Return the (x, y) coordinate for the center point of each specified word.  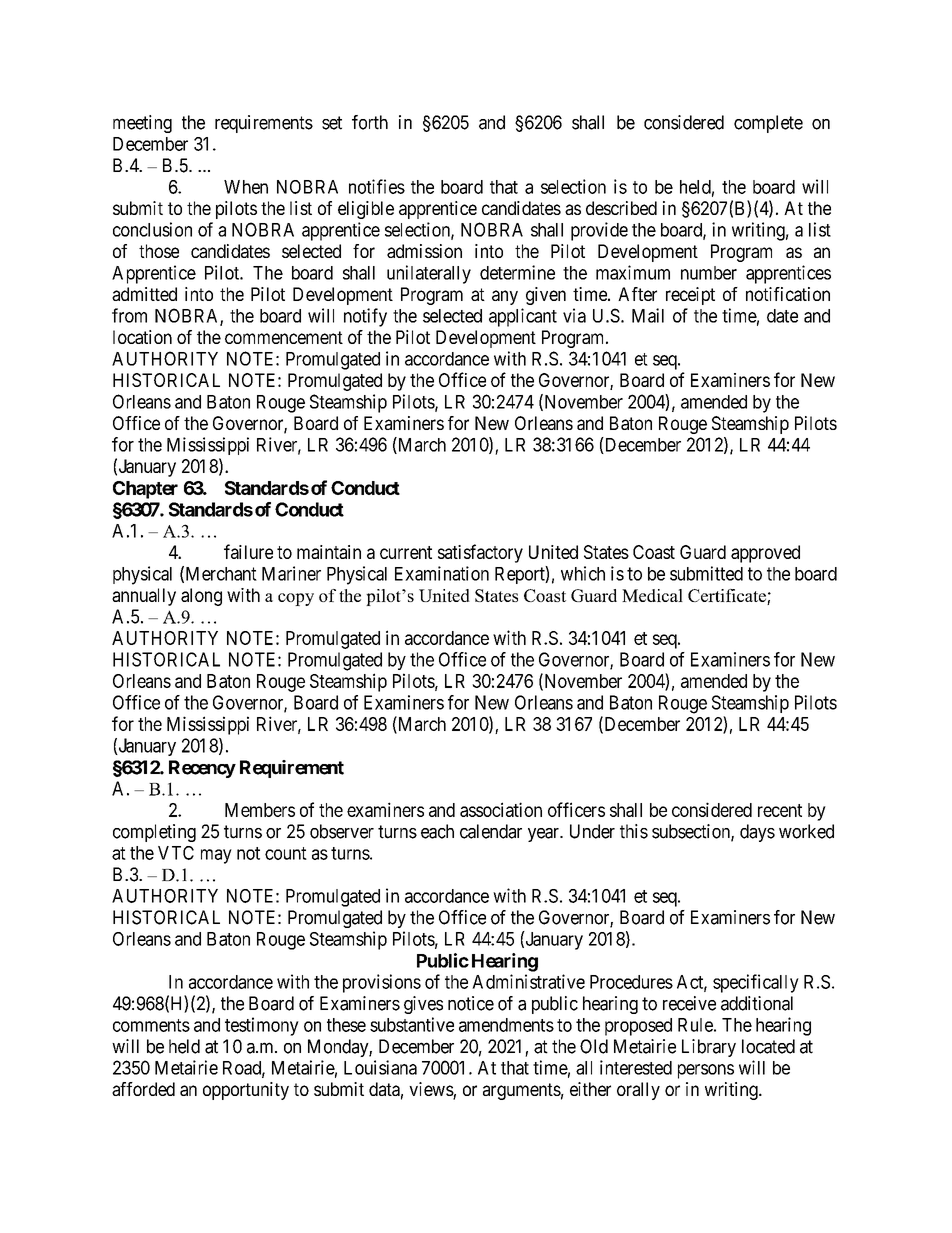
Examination (442, 573)
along (201, 597)
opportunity (246, 1091)
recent (780, 810)
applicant (523, 317)
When (246, 187)
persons (706, 1071)
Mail (648, 315)
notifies (377, 186)
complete (768, 124)
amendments (506, 1025)
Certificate (728, 597)
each (437, 831)
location (142, 337)
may (216, 856)
